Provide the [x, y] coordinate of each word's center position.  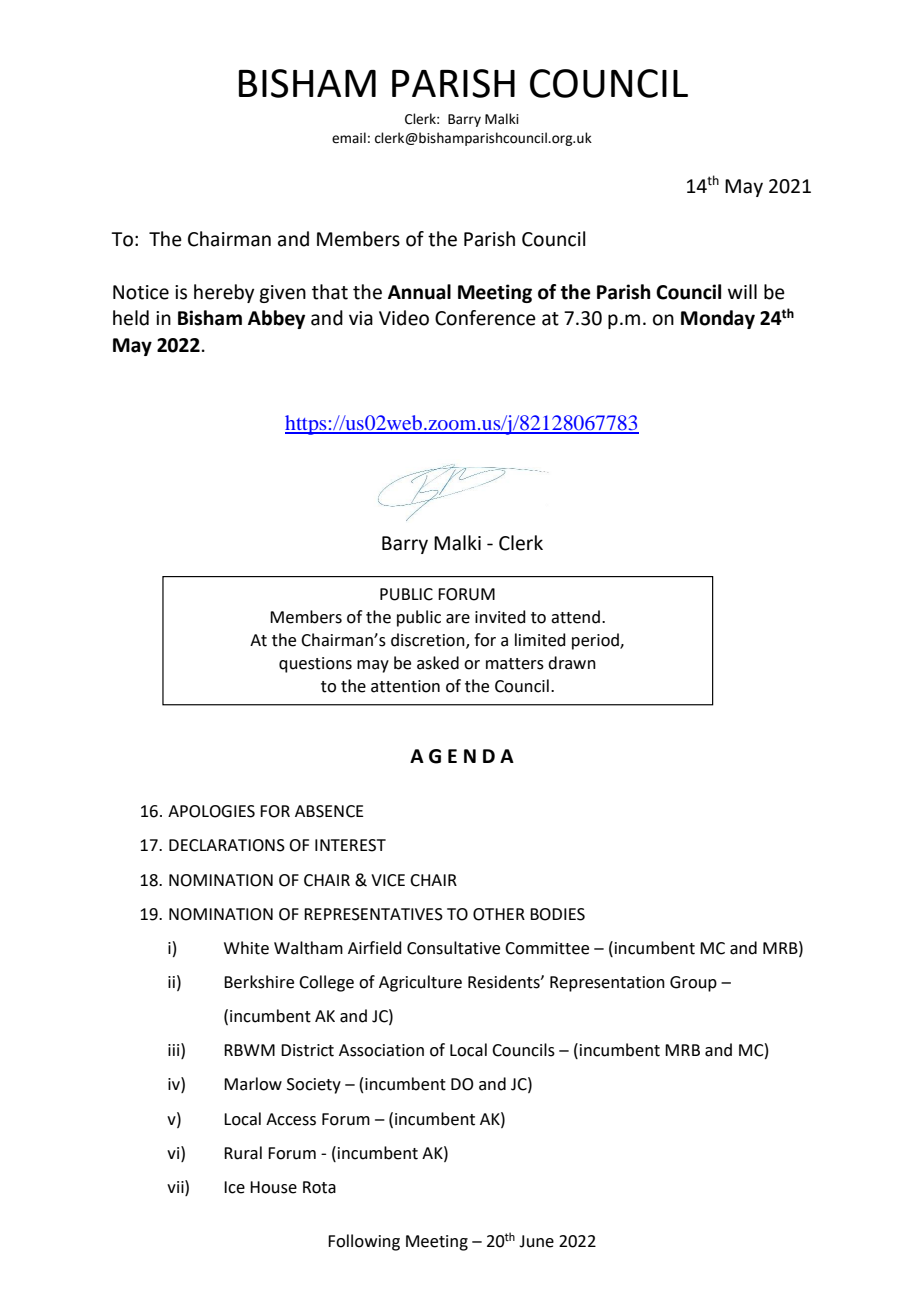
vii [176, 1186]
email [349, 138]
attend [575, 617]
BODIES [557, 914]
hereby [224, 293]
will [742, 291]
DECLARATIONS [227, 845]
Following [364, 1242]
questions [315, 665]
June [536, 1241]
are [458, 619]
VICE [388, 880]
